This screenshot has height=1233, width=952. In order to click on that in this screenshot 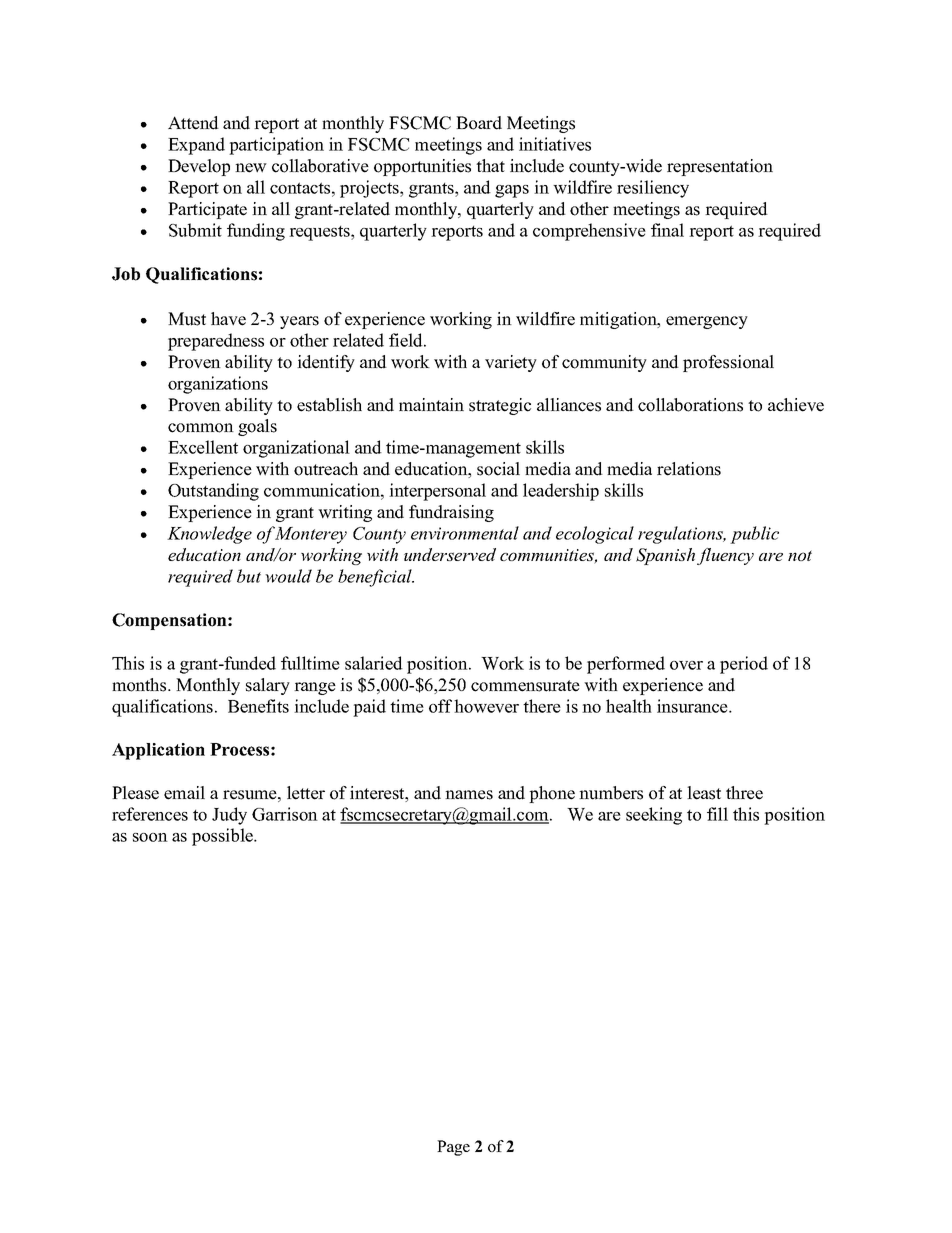, I will do `click(490, 165)`.
